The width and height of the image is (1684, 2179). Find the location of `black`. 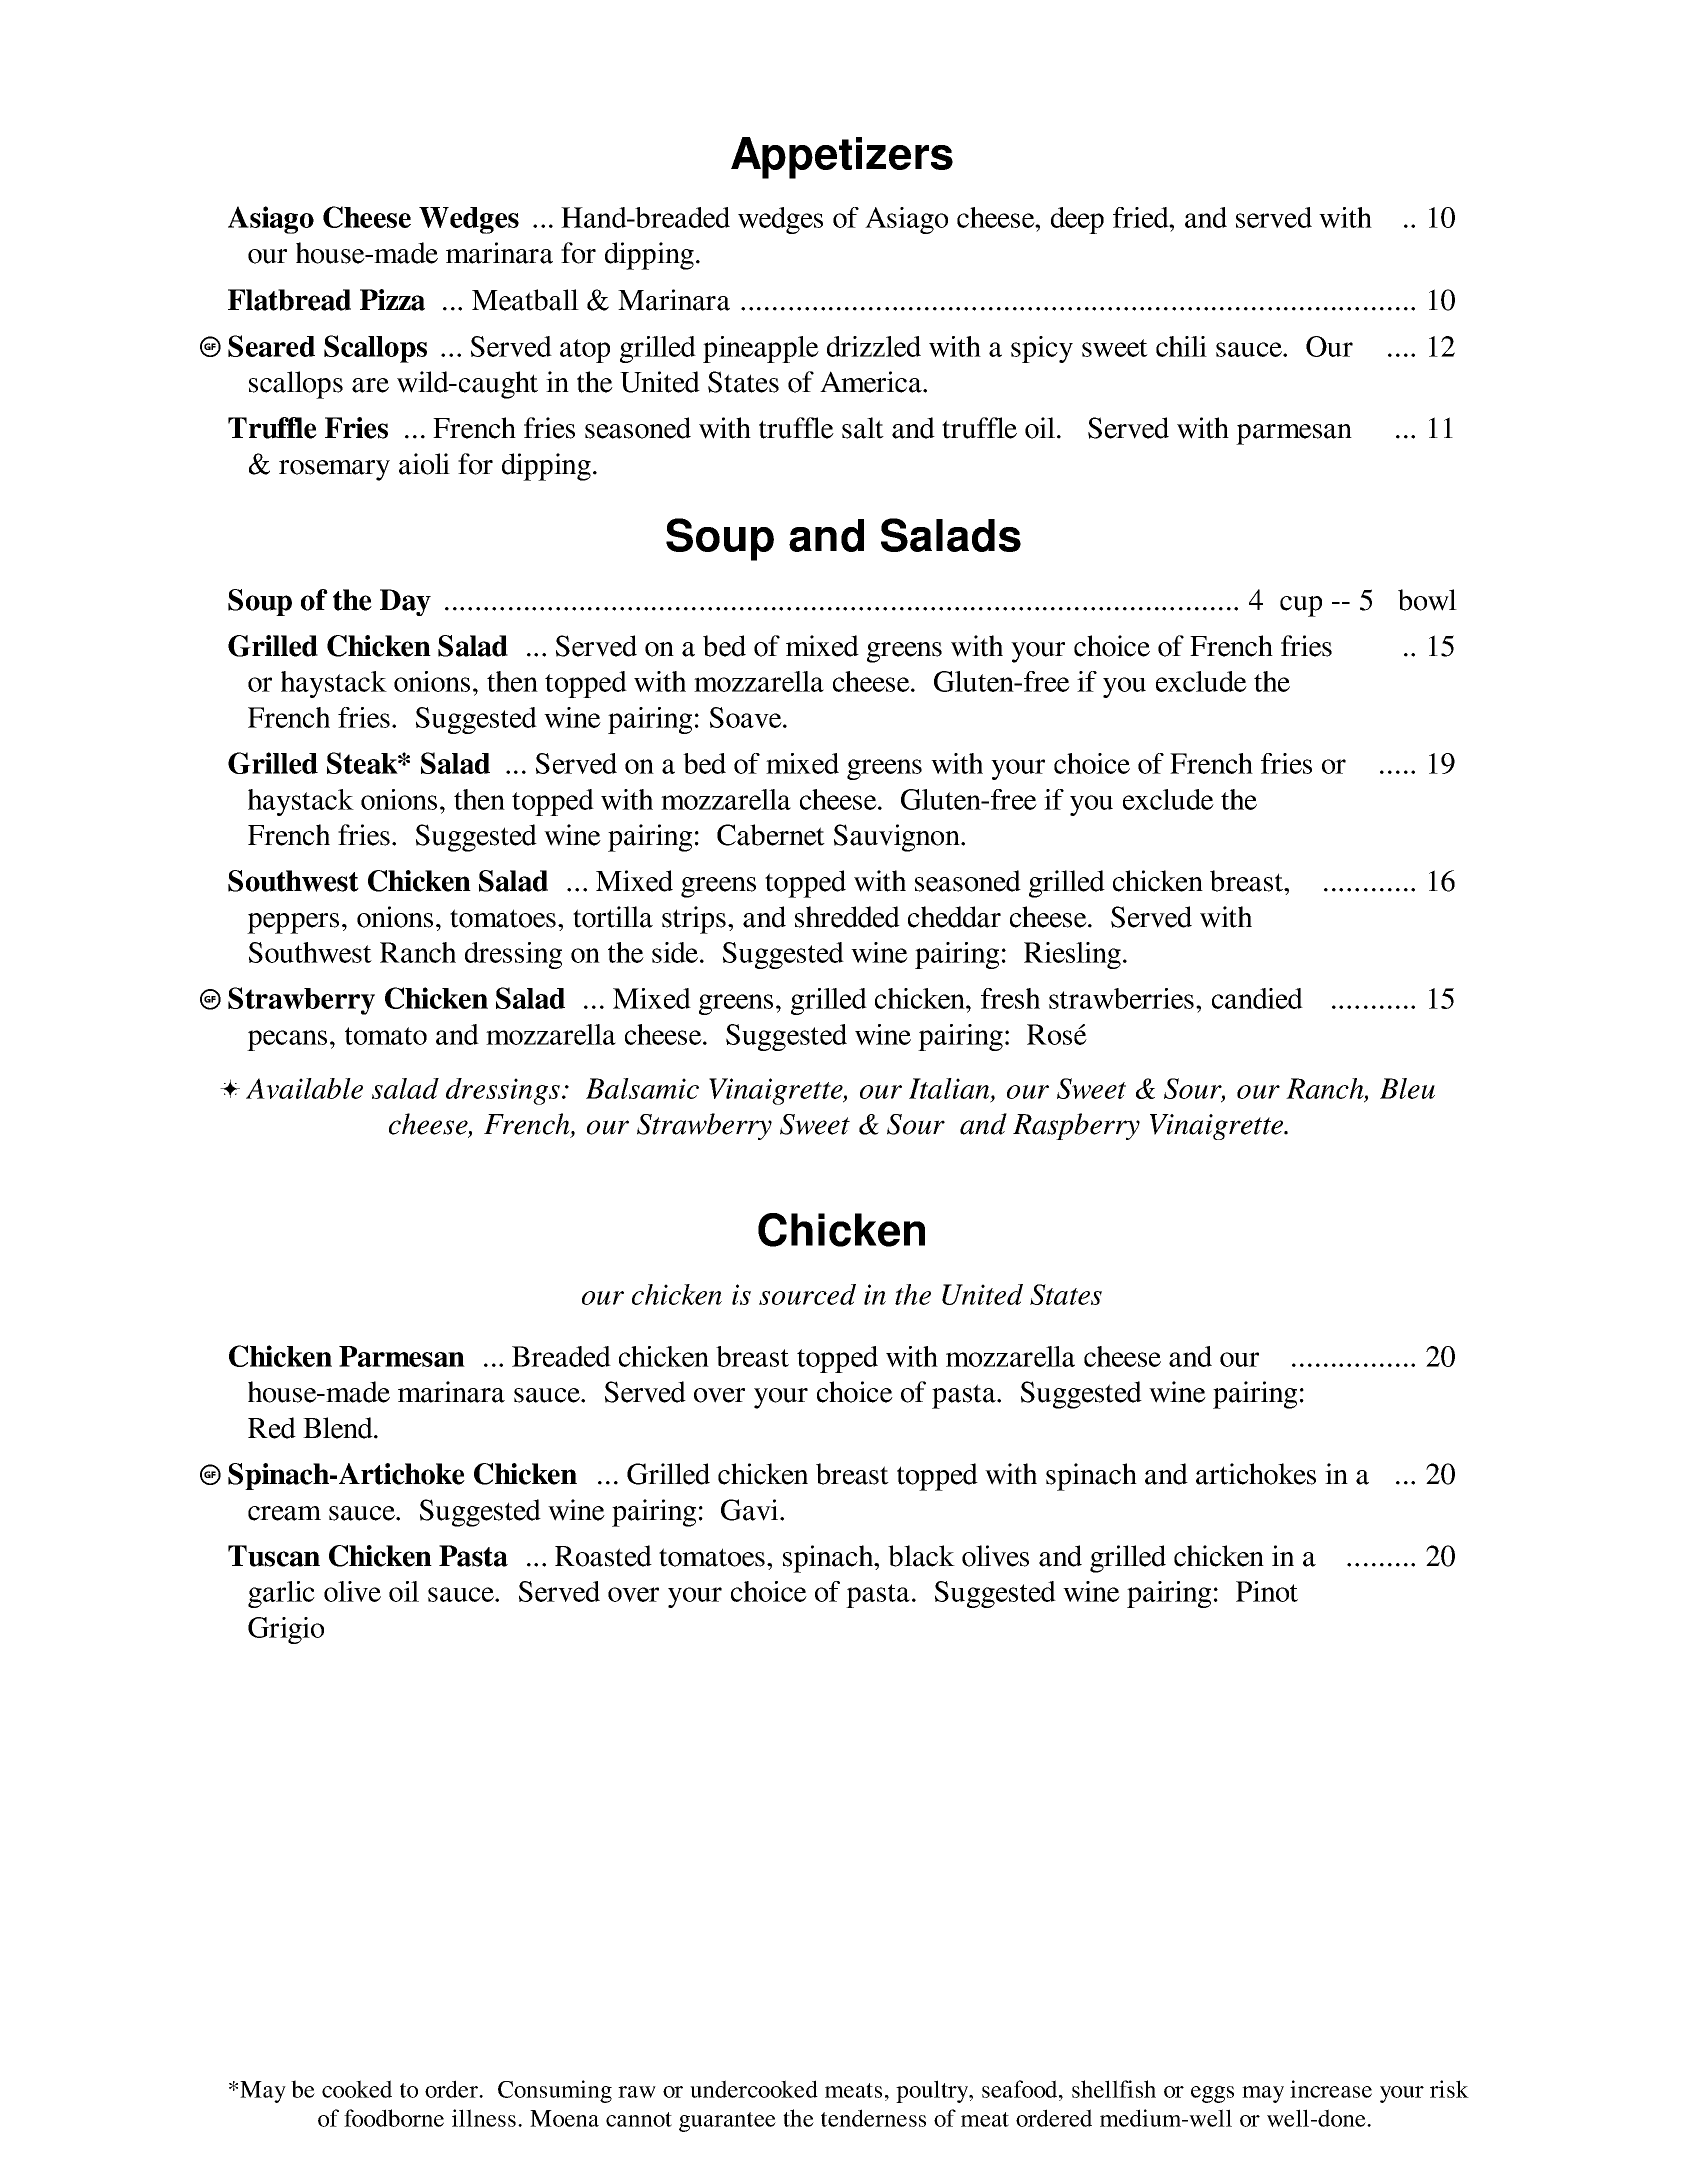

black is located at coordinates (921, 1556).
